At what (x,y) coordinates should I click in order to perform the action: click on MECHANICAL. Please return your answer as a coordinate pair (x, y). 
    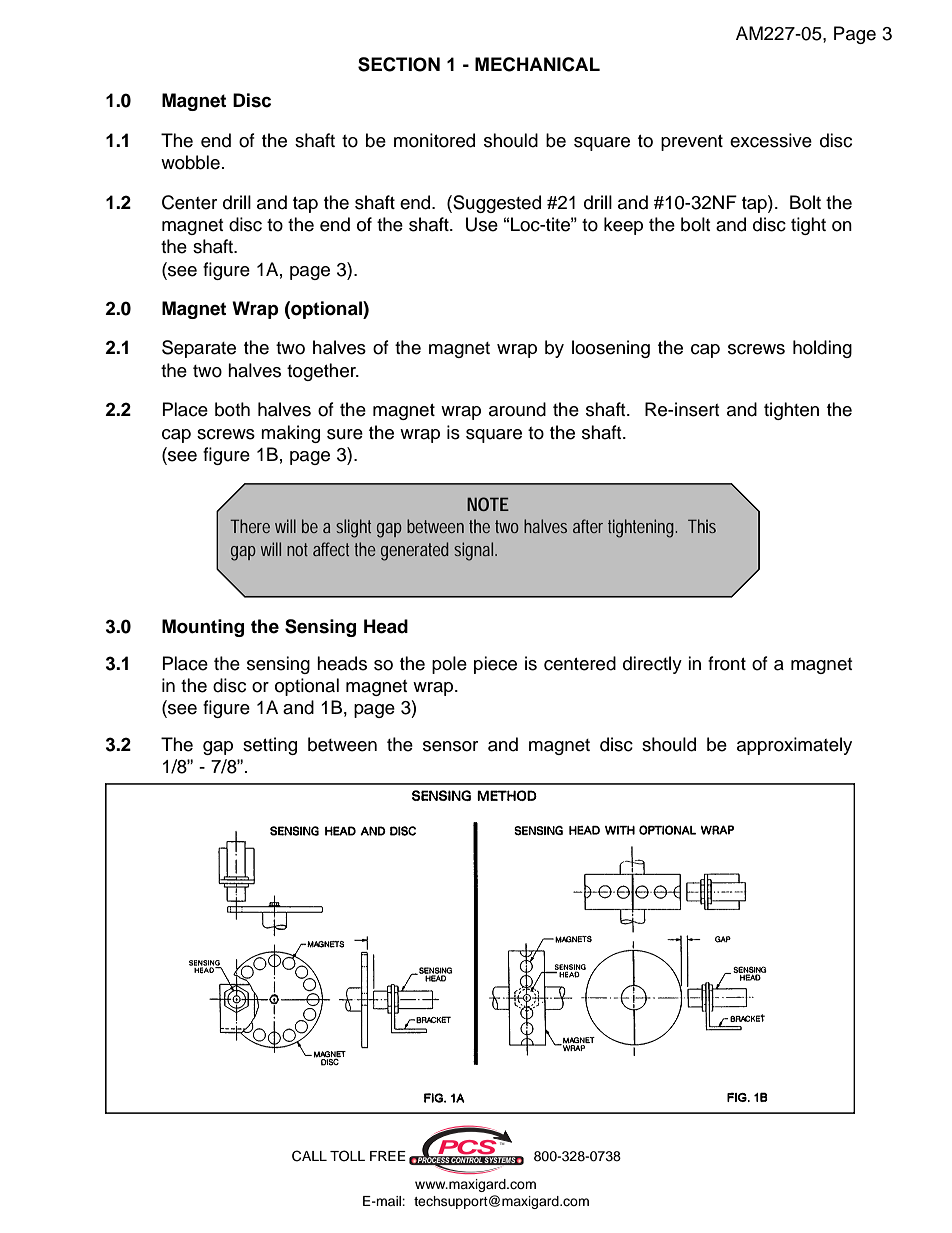
    Looking at the image, I should click on (537, 64).
